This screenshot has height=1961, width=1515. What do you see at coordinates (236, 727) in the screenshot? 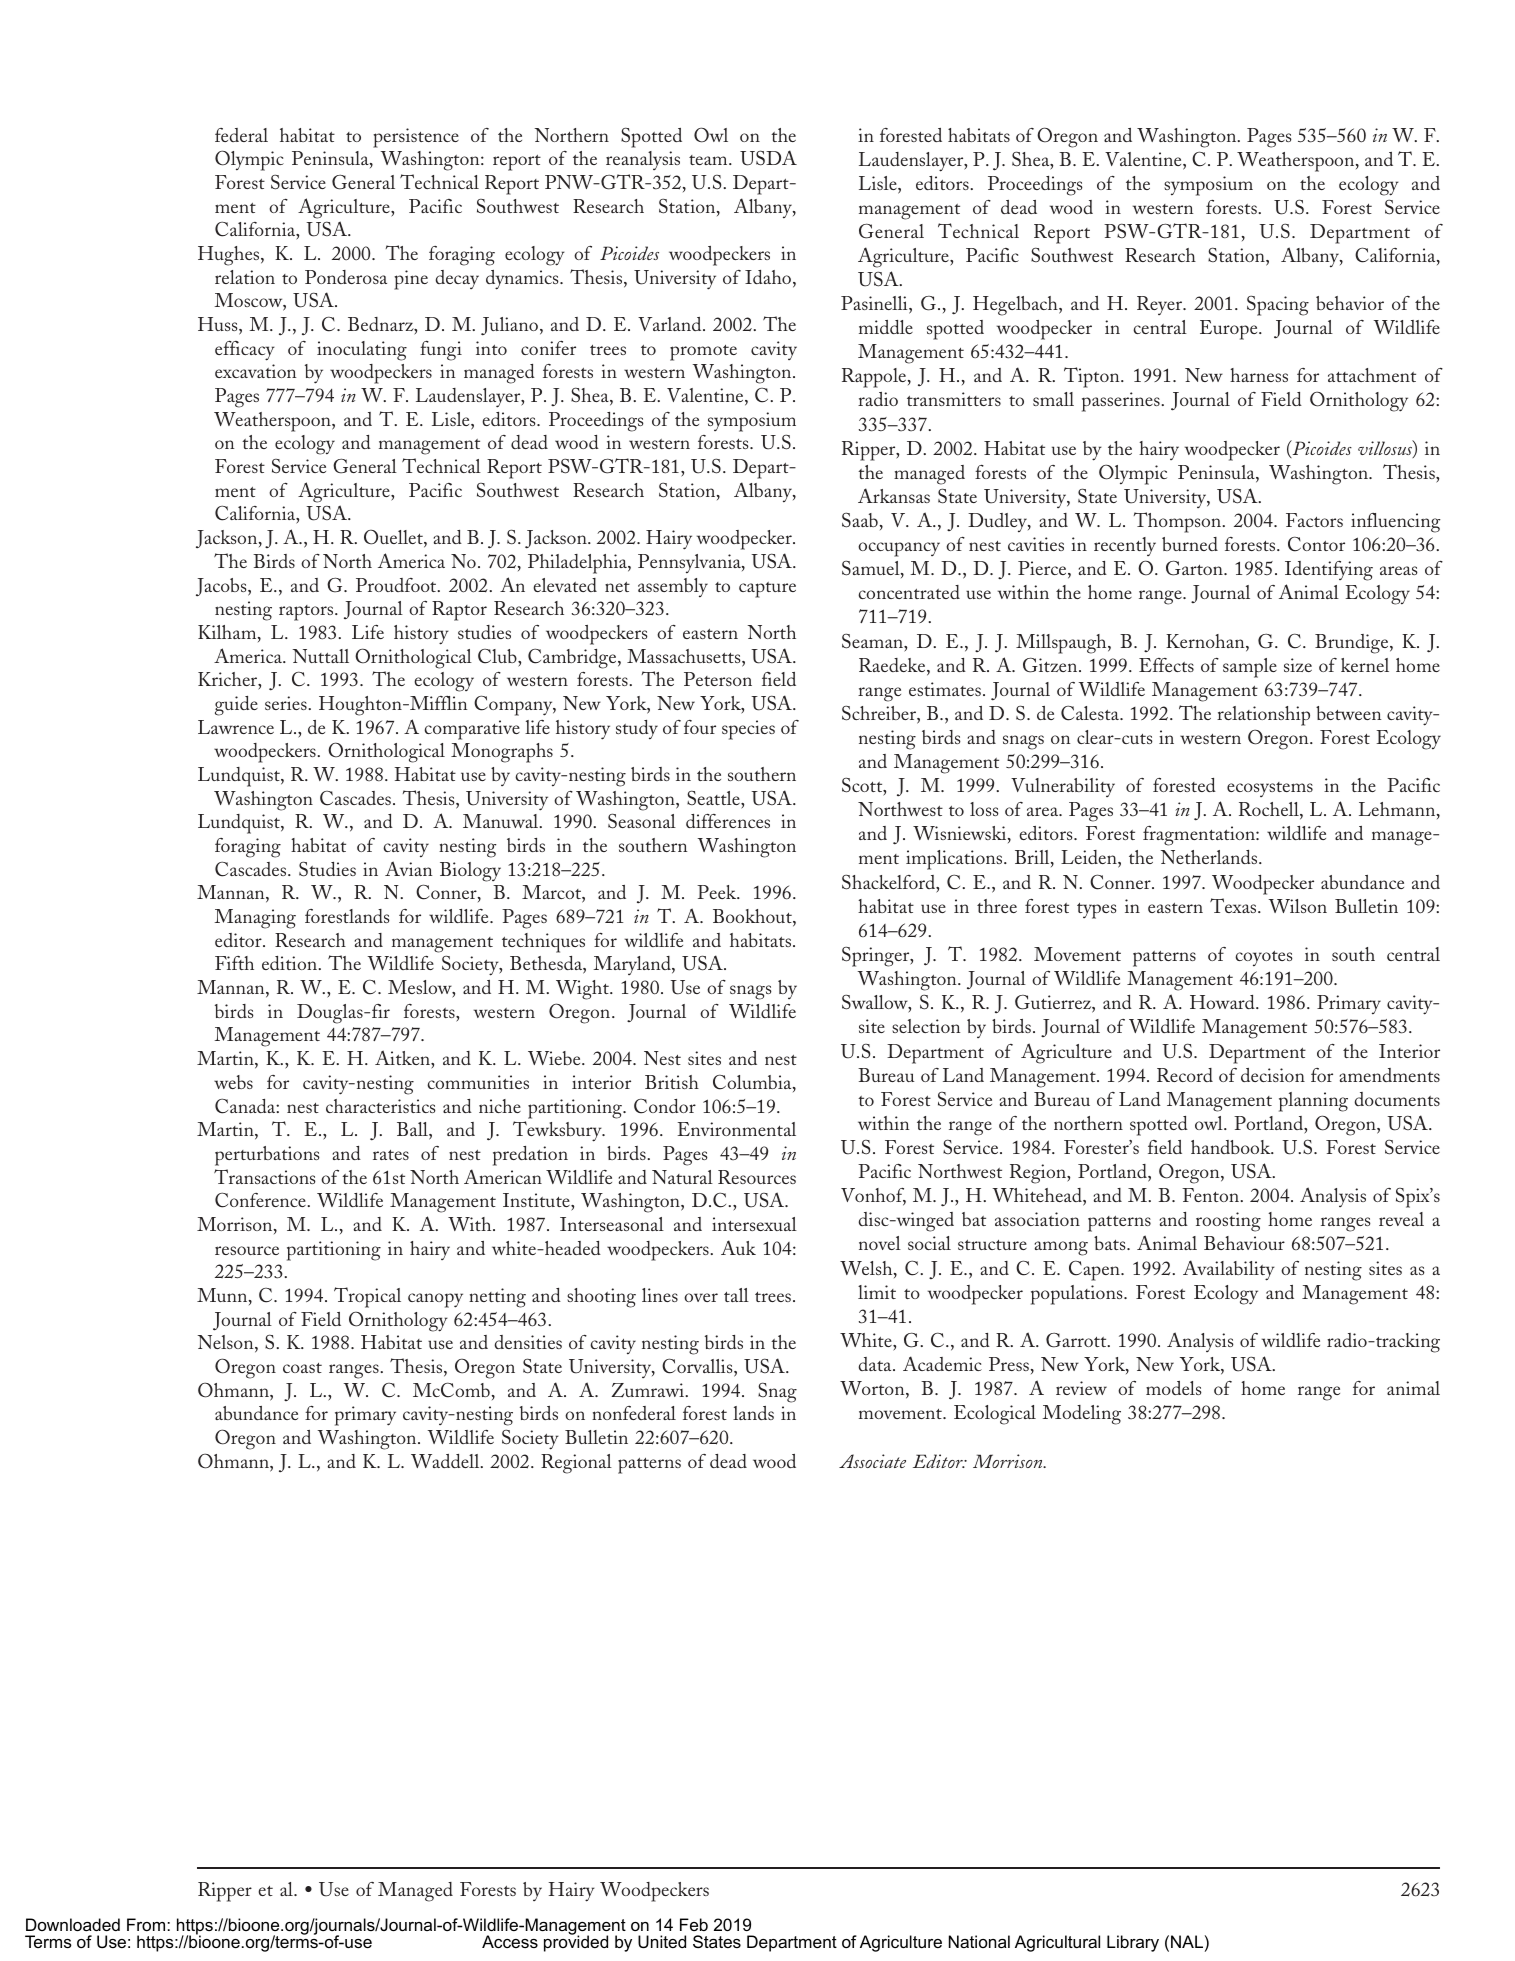
I see `Lawrence` at bounding box center [236, 727].
